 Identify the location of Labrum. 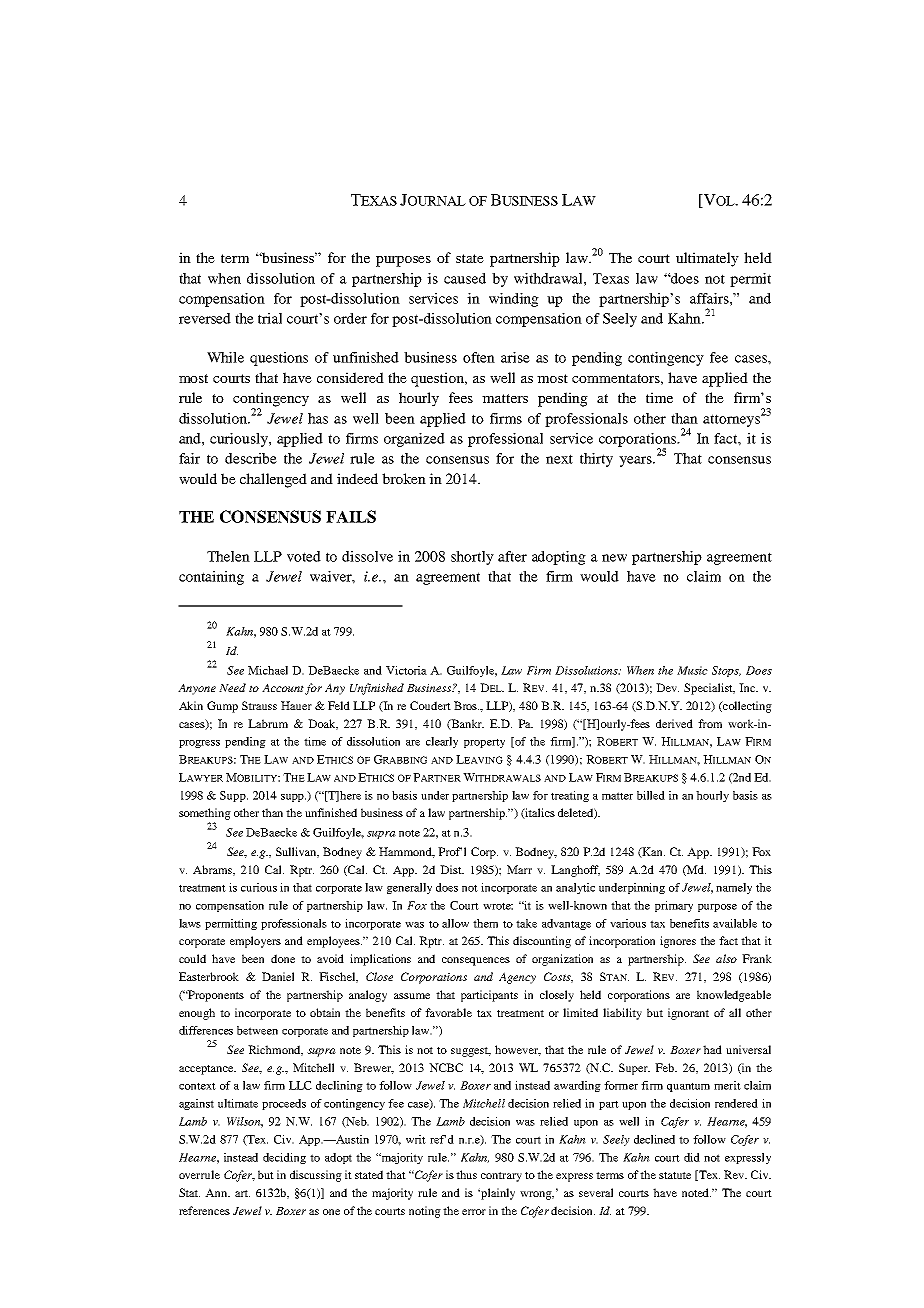
(268, 723).
